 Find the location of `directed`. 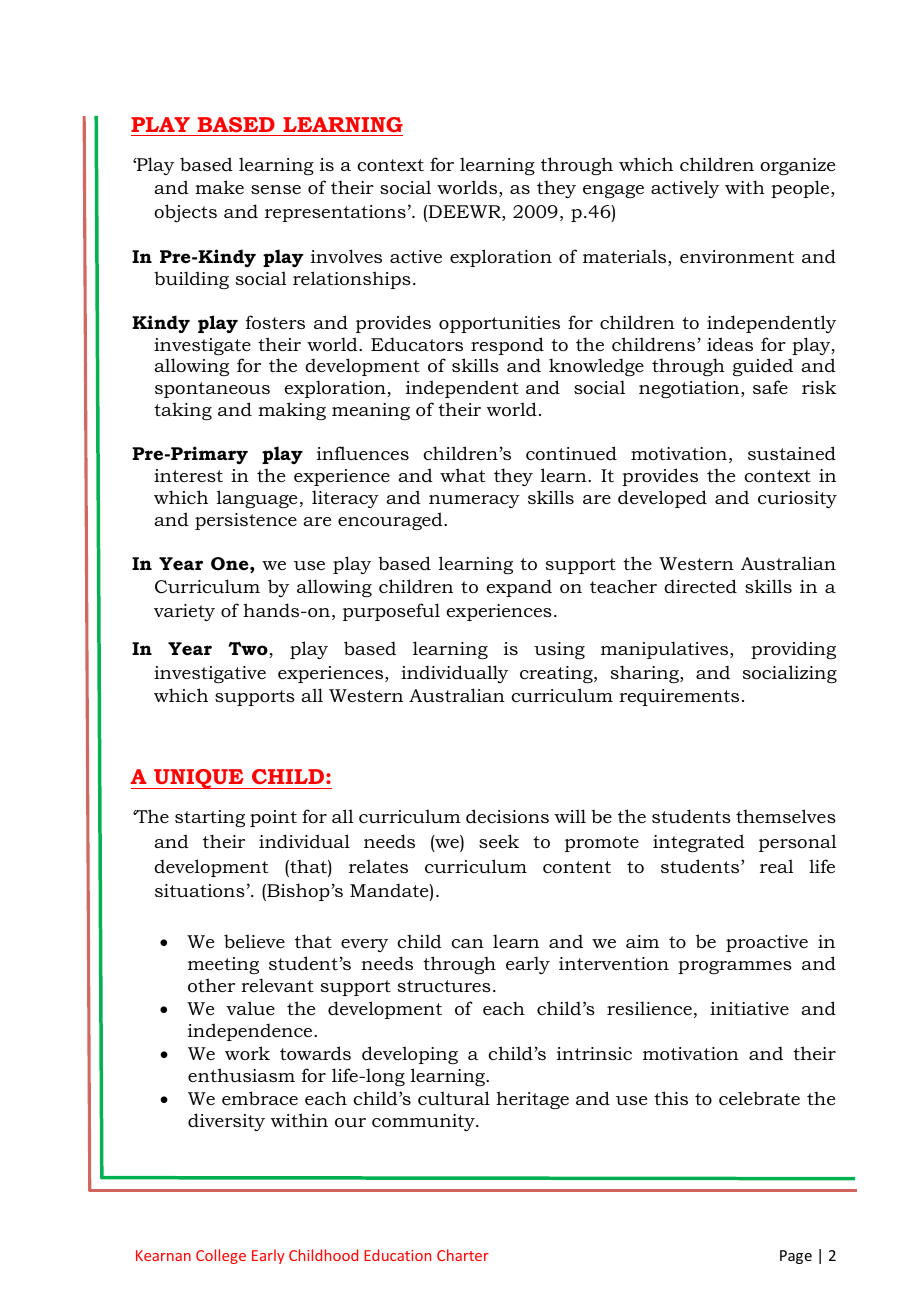

directed is located at coordinates (700, 586).
